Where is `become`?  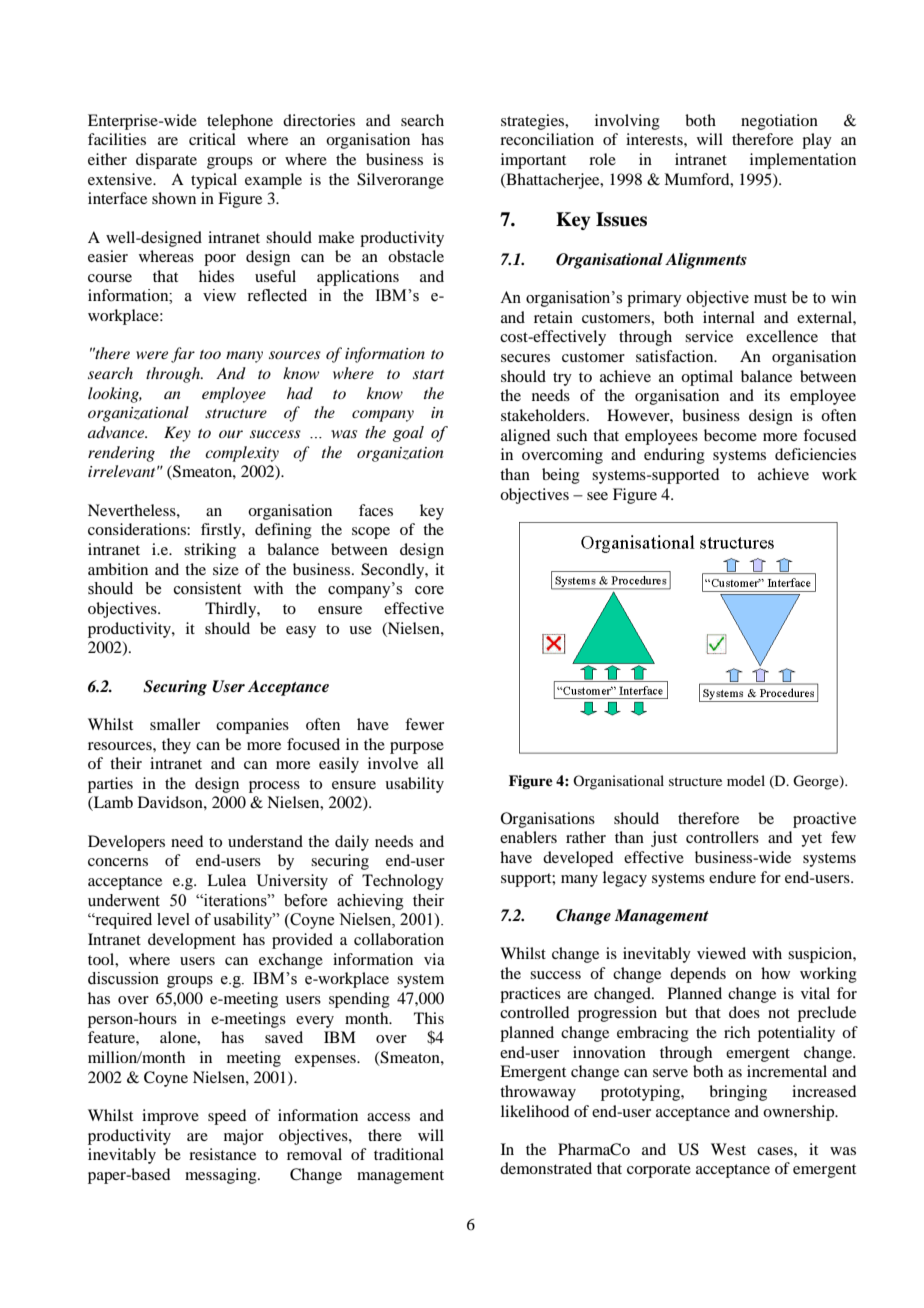 become is located at coordinates (730, 435).
